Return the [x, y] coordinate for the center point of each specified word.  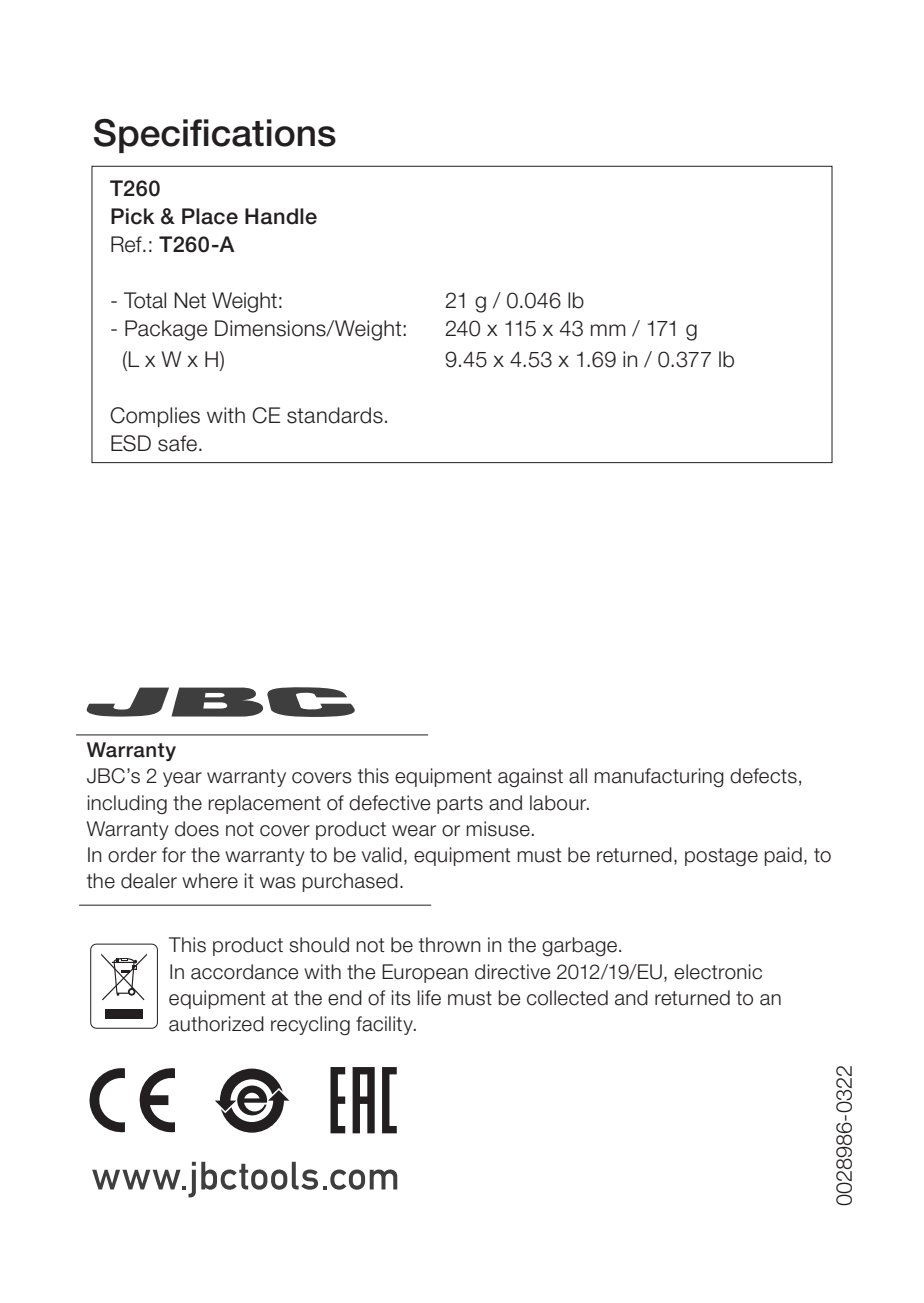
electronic [718, 972]
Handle [281, 216]
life [429, 998]
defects [763, 776]
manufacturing [659, 778]
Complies [155, 417]
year [182, 779]
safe [179, 443]
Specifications [215, 135]
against [530, 777]
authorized [216, 1024]
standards [335, 415]
